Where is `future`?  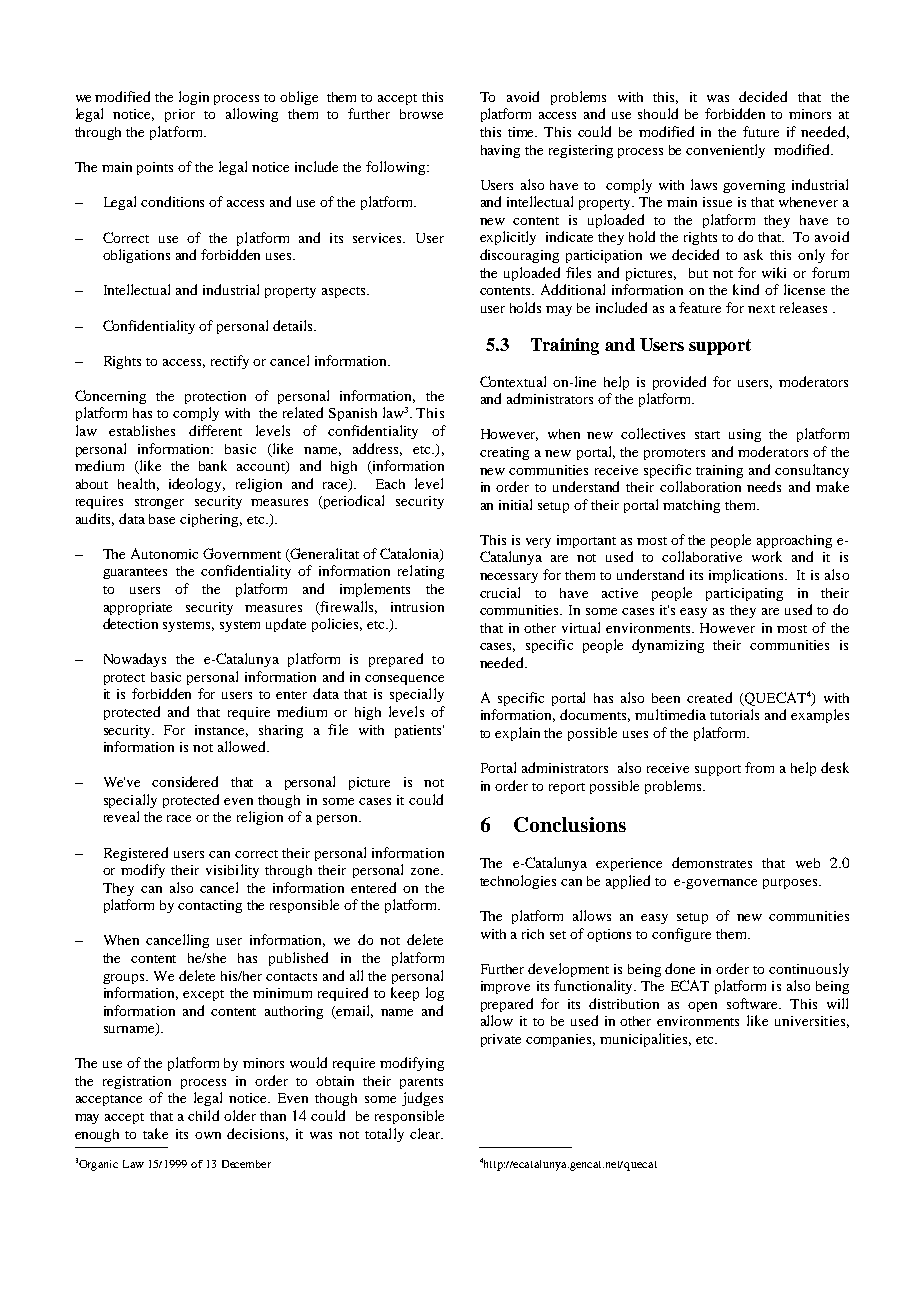 future is located at coordinates (761, 131).
